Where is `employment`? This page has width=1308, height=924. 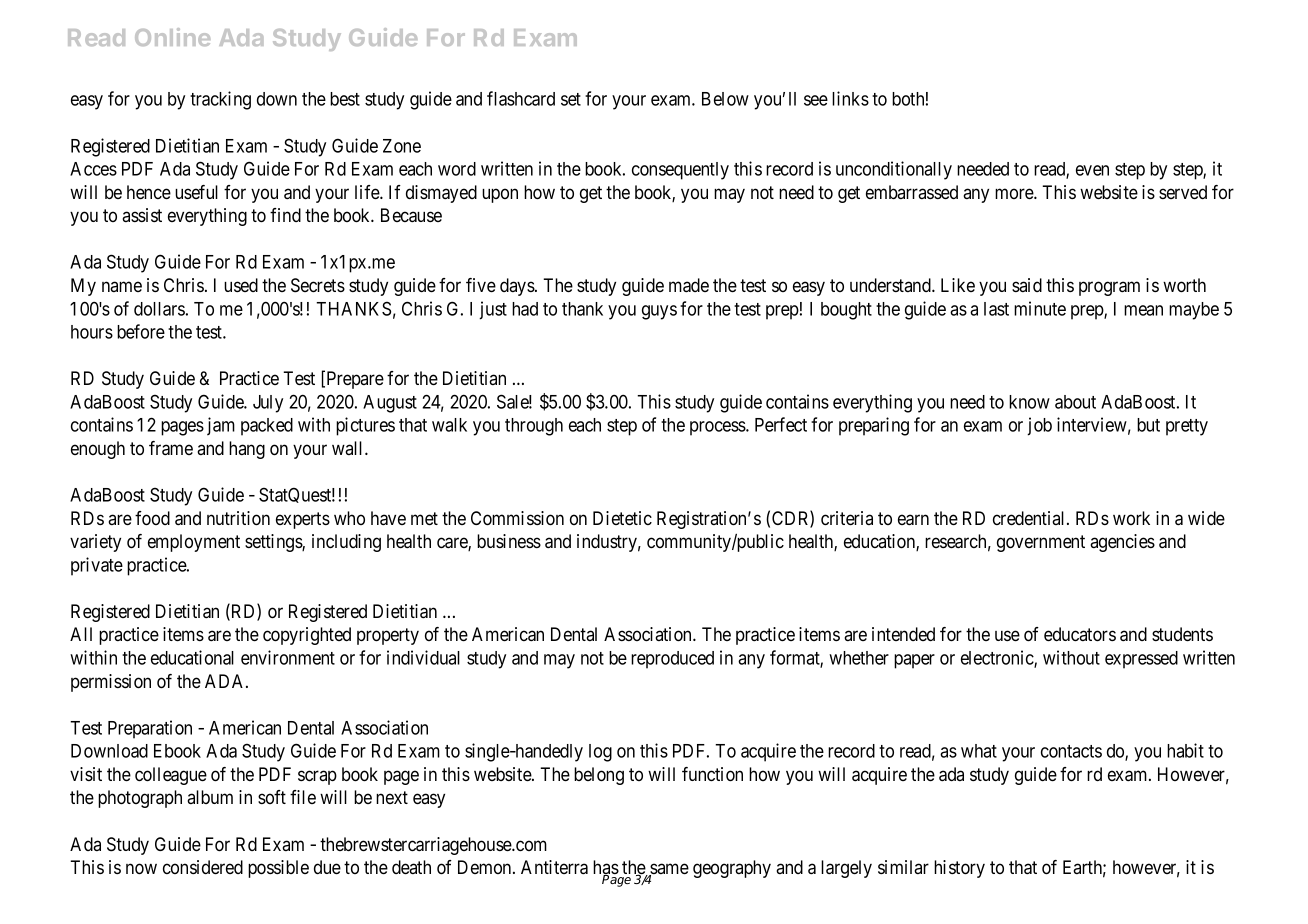
employment is located at coordinates (194, 543).
